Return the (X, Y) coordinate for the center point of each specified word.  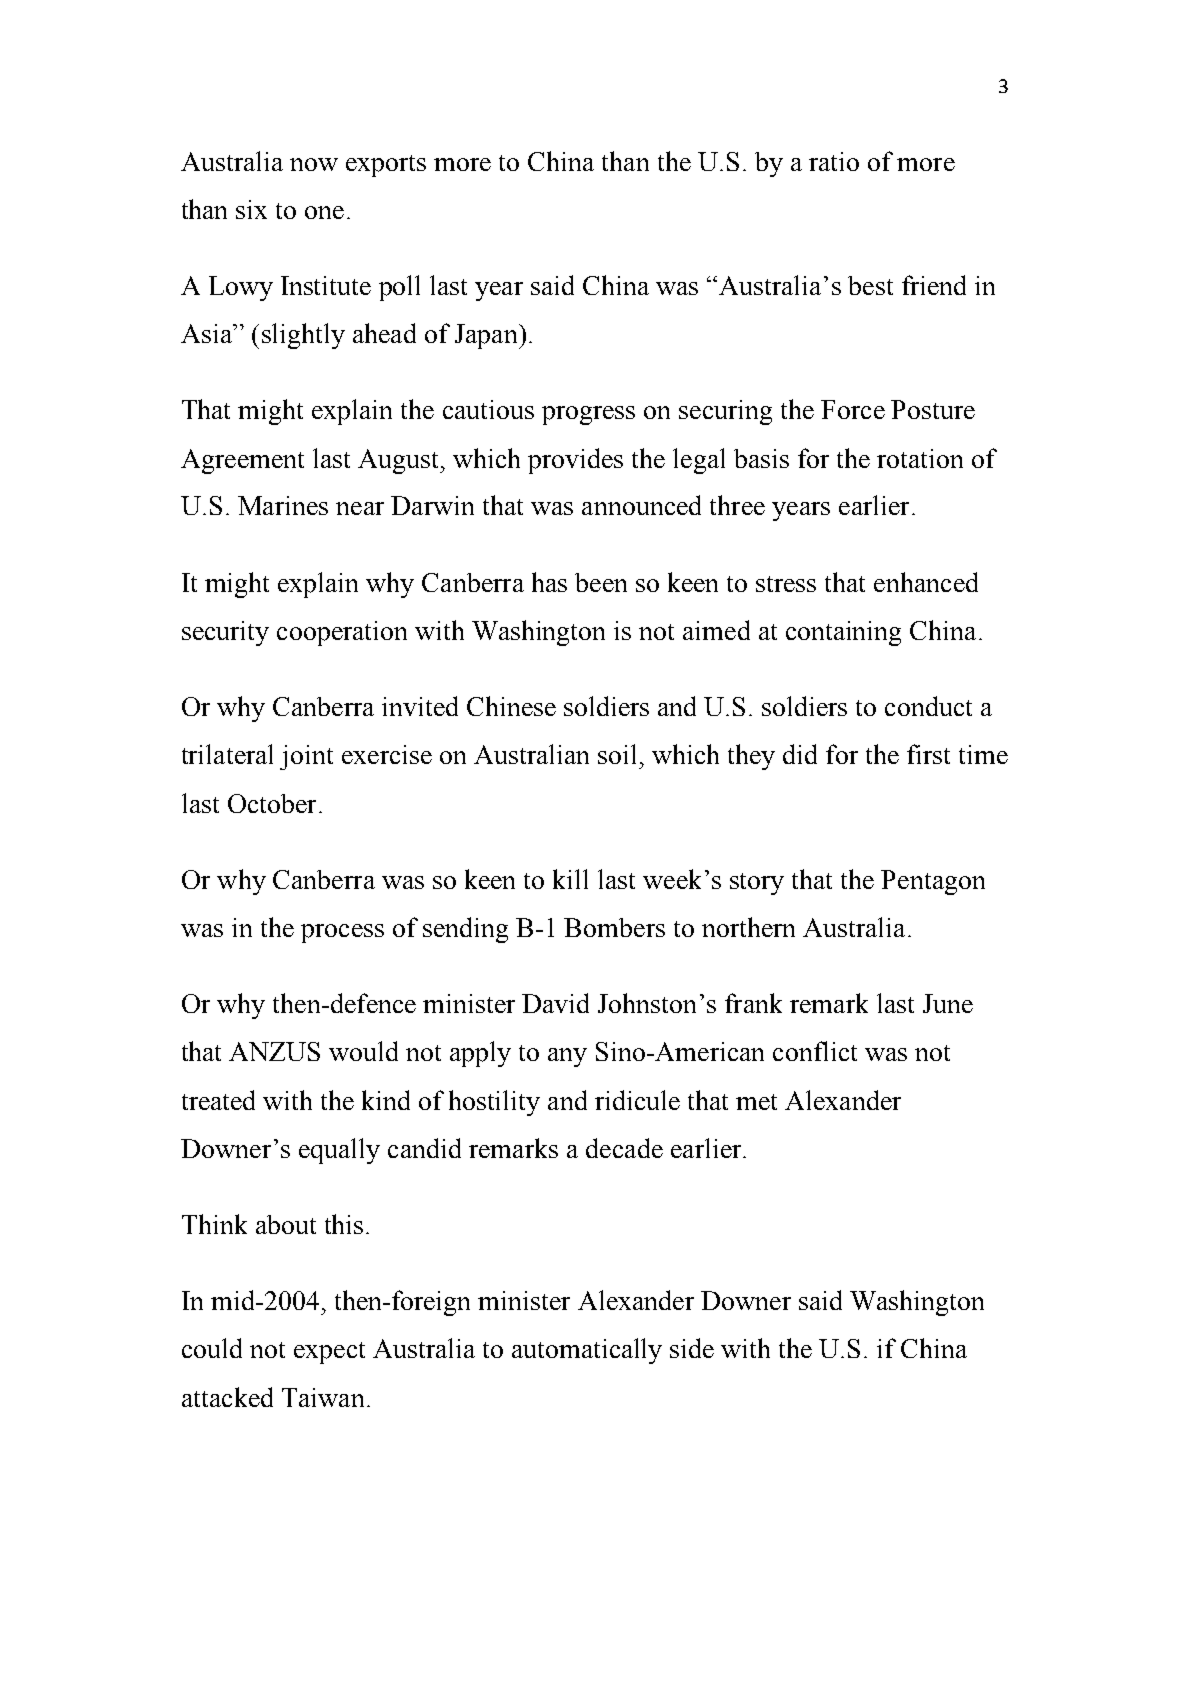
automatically (587, 1351)
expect (329, 1353)
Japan (487, 336)
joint (306, 757)
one (324, 212)
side (692, 1348)
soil (617, 754)
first (928, 754)
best (870, 285)
